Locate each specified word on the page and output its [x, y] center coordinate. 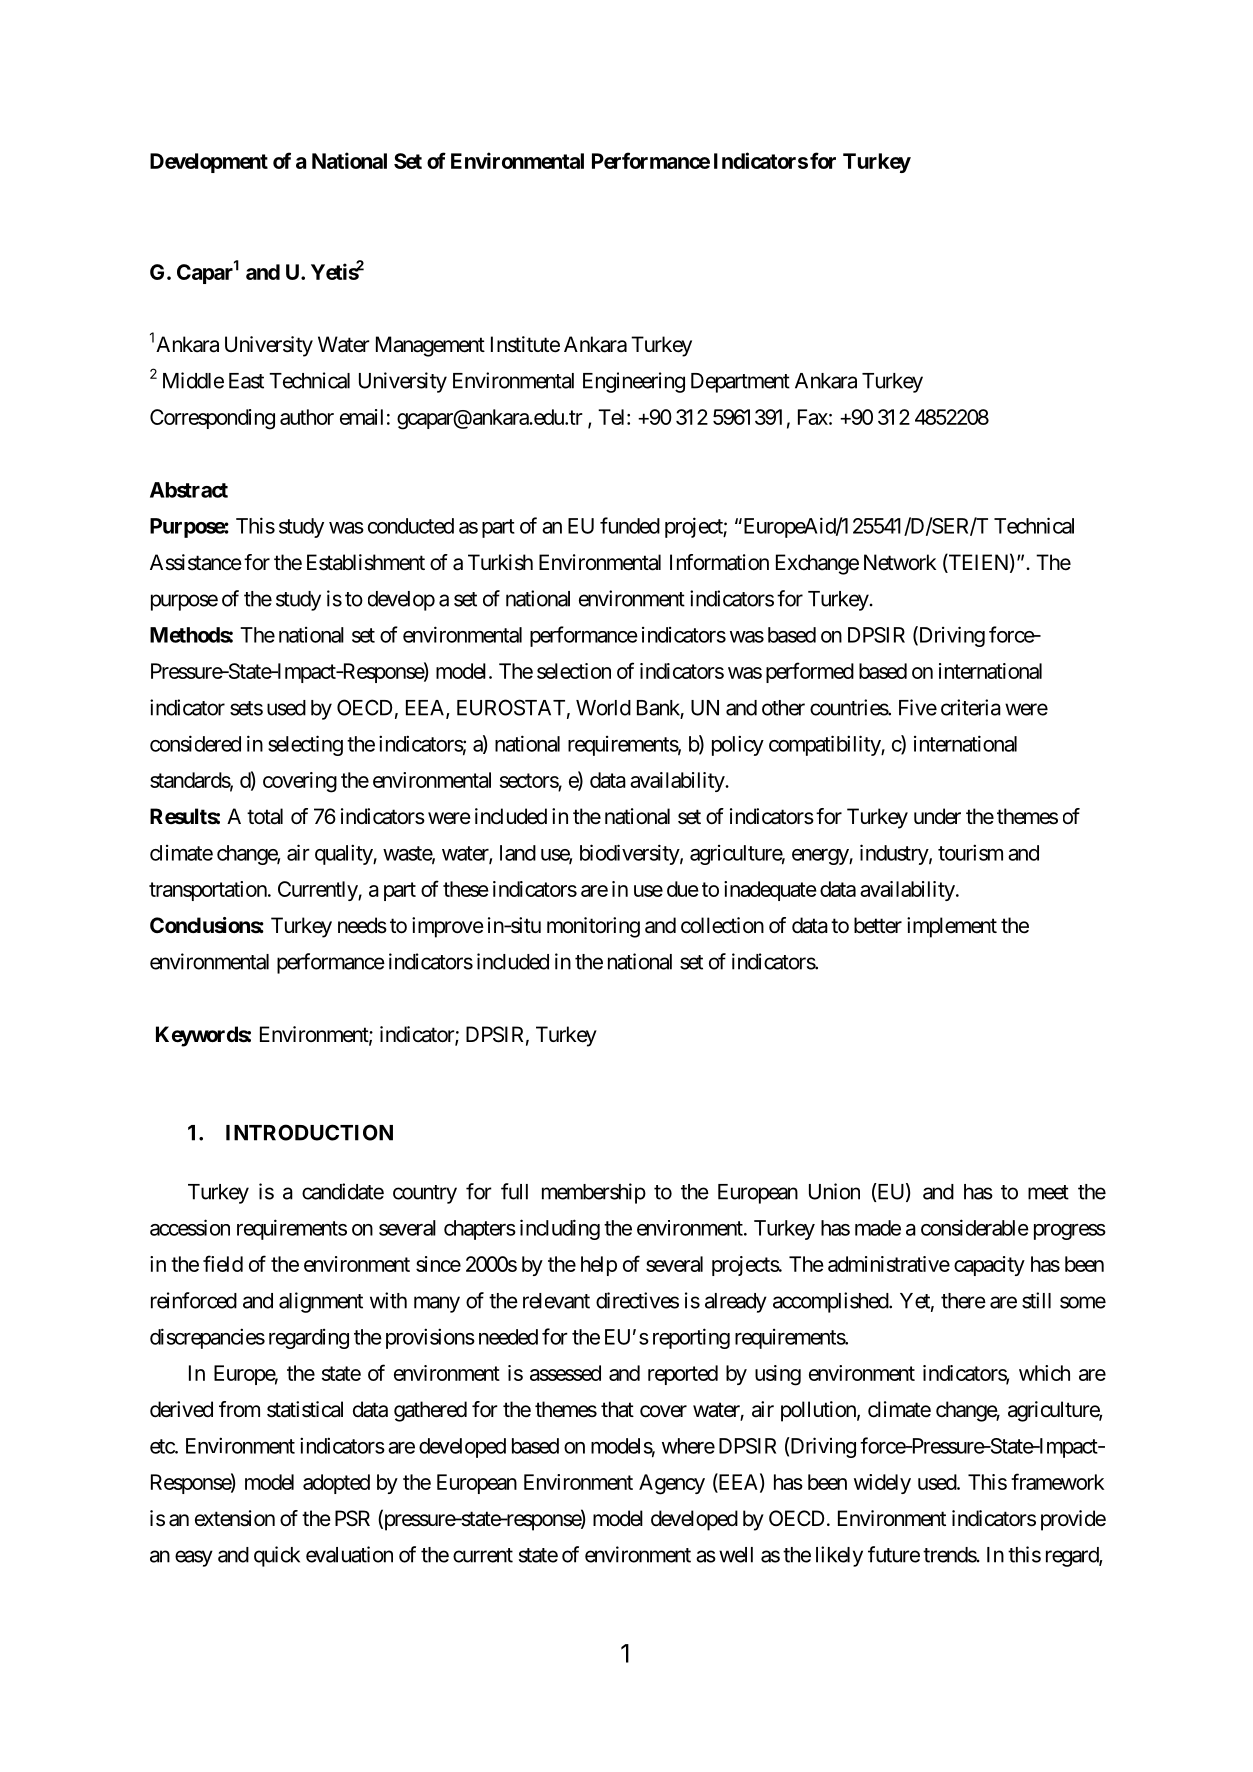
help [599, 1266]
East [246, 381]
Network [900, 562]
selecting [305, 745]
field [223, 1263]
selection [574, 671]
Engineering [634, 382]
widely [882, 1484]
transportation [208, 891]
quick [277, 1556]
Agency [672, 1484]
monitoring [593, 927]
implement [952, 927]
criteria [971, 707]
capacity [989, 1266]
